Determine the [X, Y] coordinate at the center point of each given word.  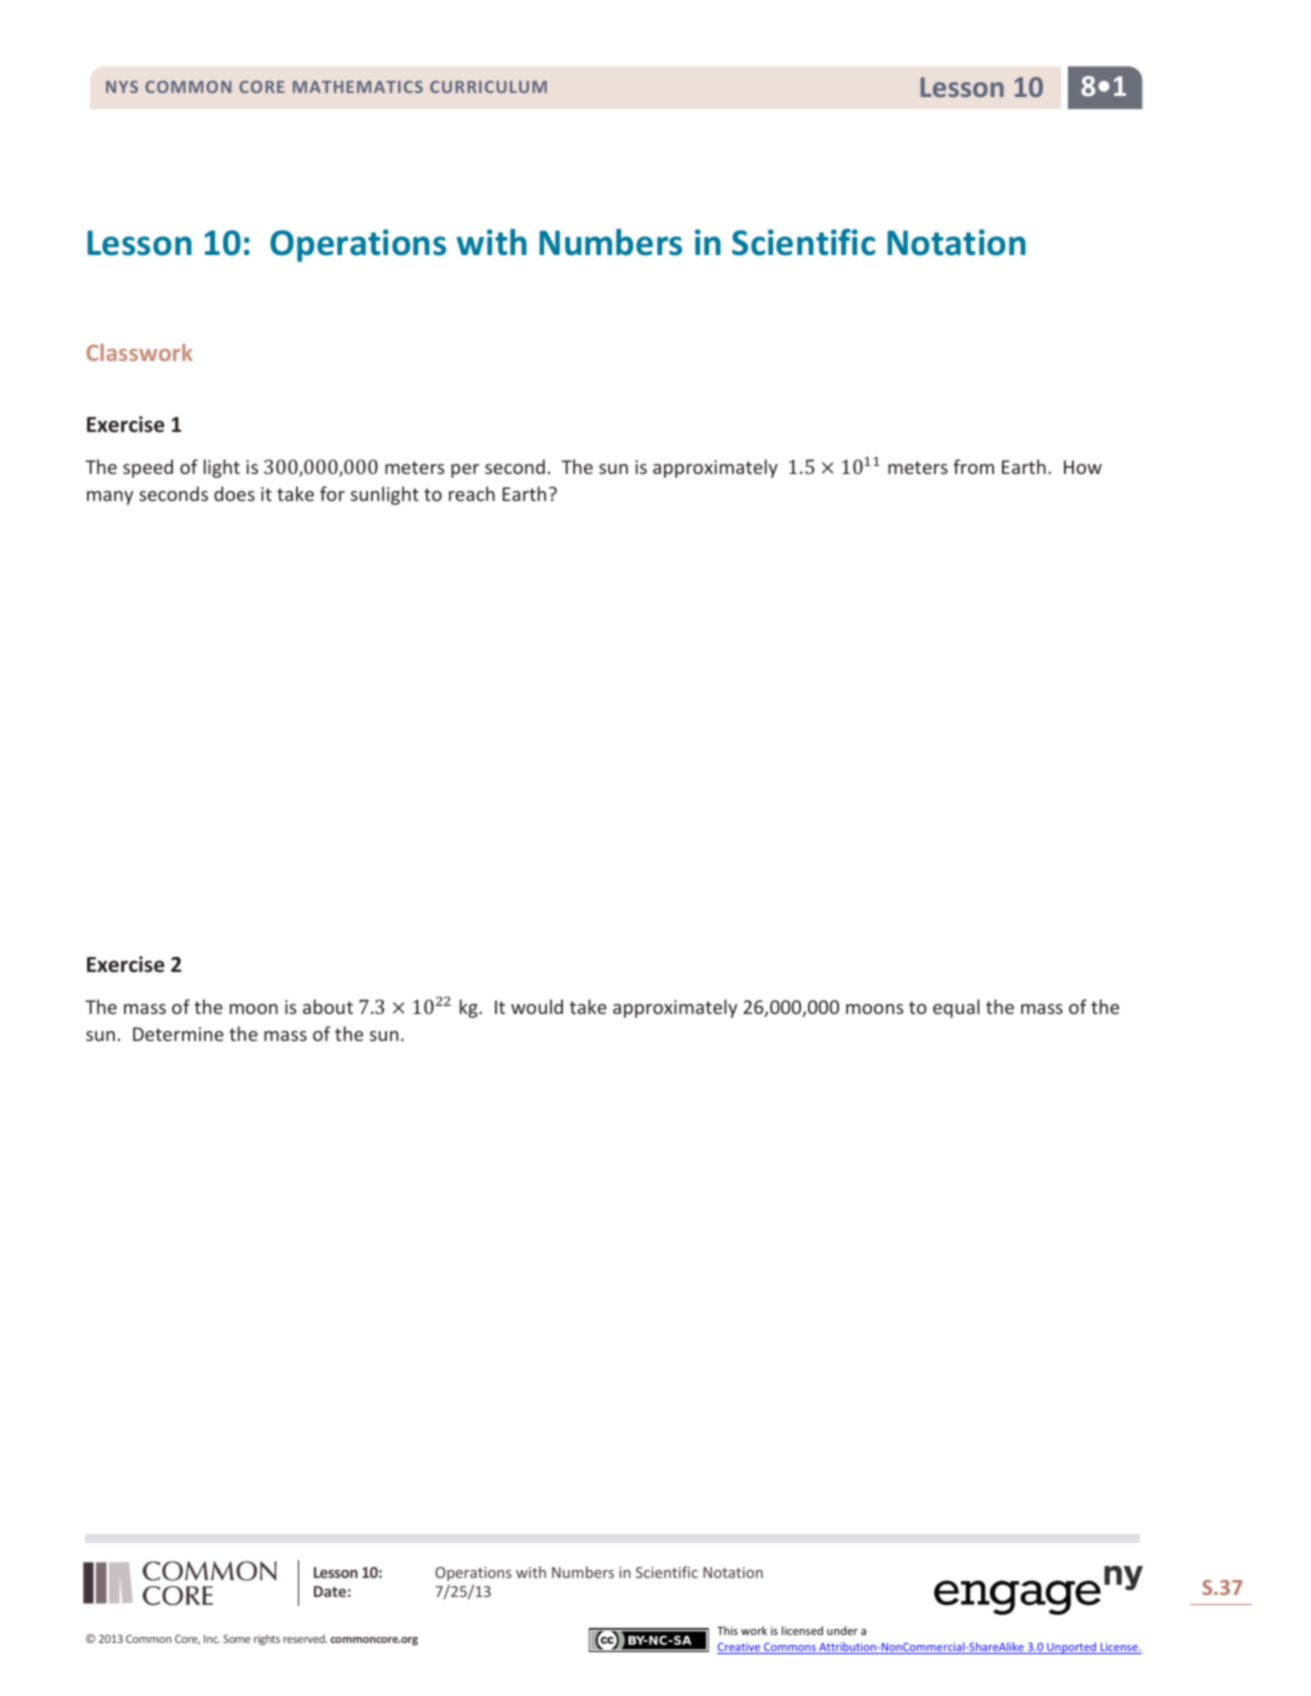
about [328, 1006]
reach [472, 493]
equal [956, 1008]
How [1083, 467]
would [537, 1006]
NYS [122, 87]
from [973, 466]
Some [237, 1639]
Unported [1071, 1648]
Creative [740, 1648]
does [234, 493]
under [842, 1630]
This [727, 1630]
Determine [178, 1034]
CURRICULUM [488, 87]
